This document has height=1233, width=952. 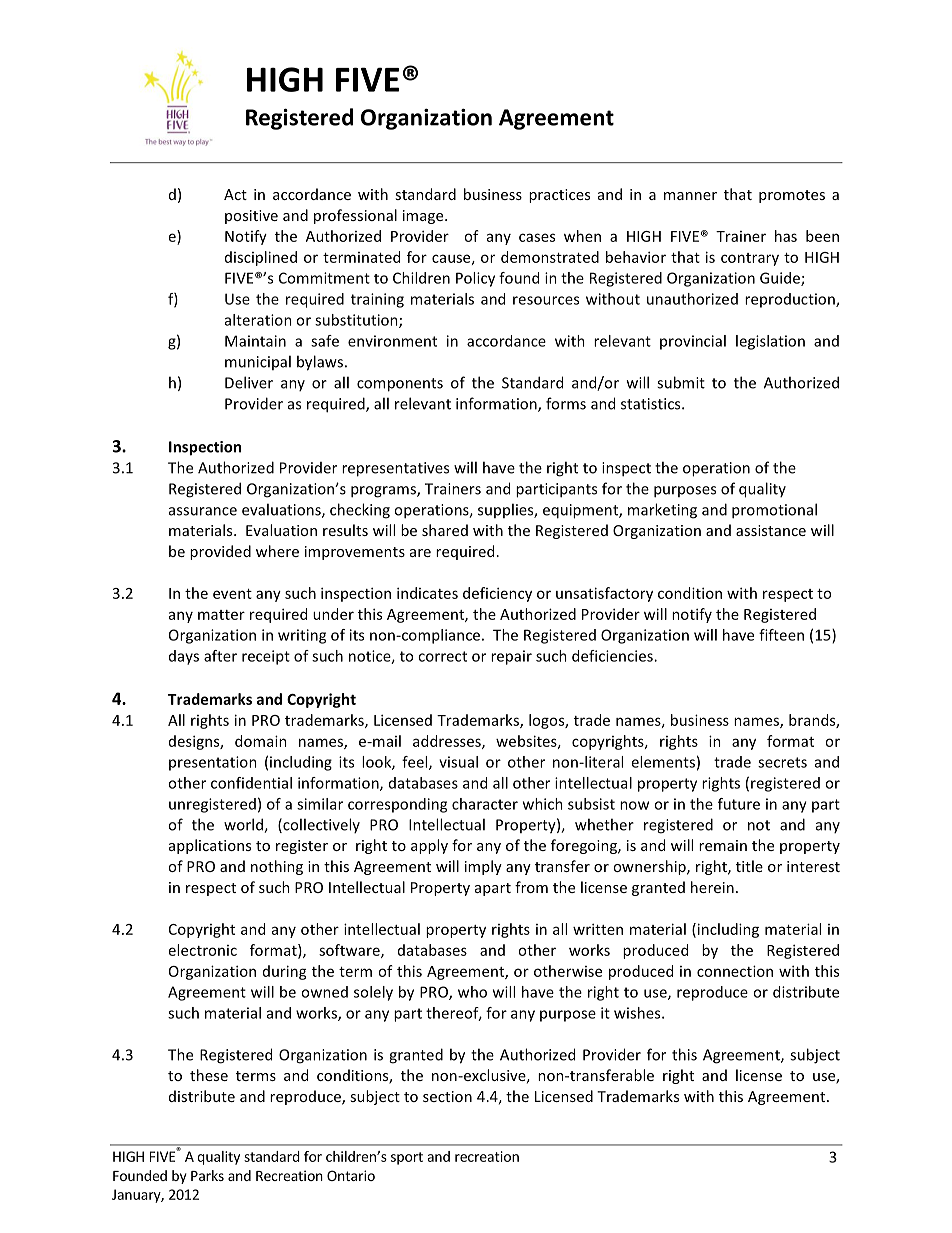 What do you see at coordinates (447, 1096) in the document?
I see `section` at bounding box center [447, 1096].
